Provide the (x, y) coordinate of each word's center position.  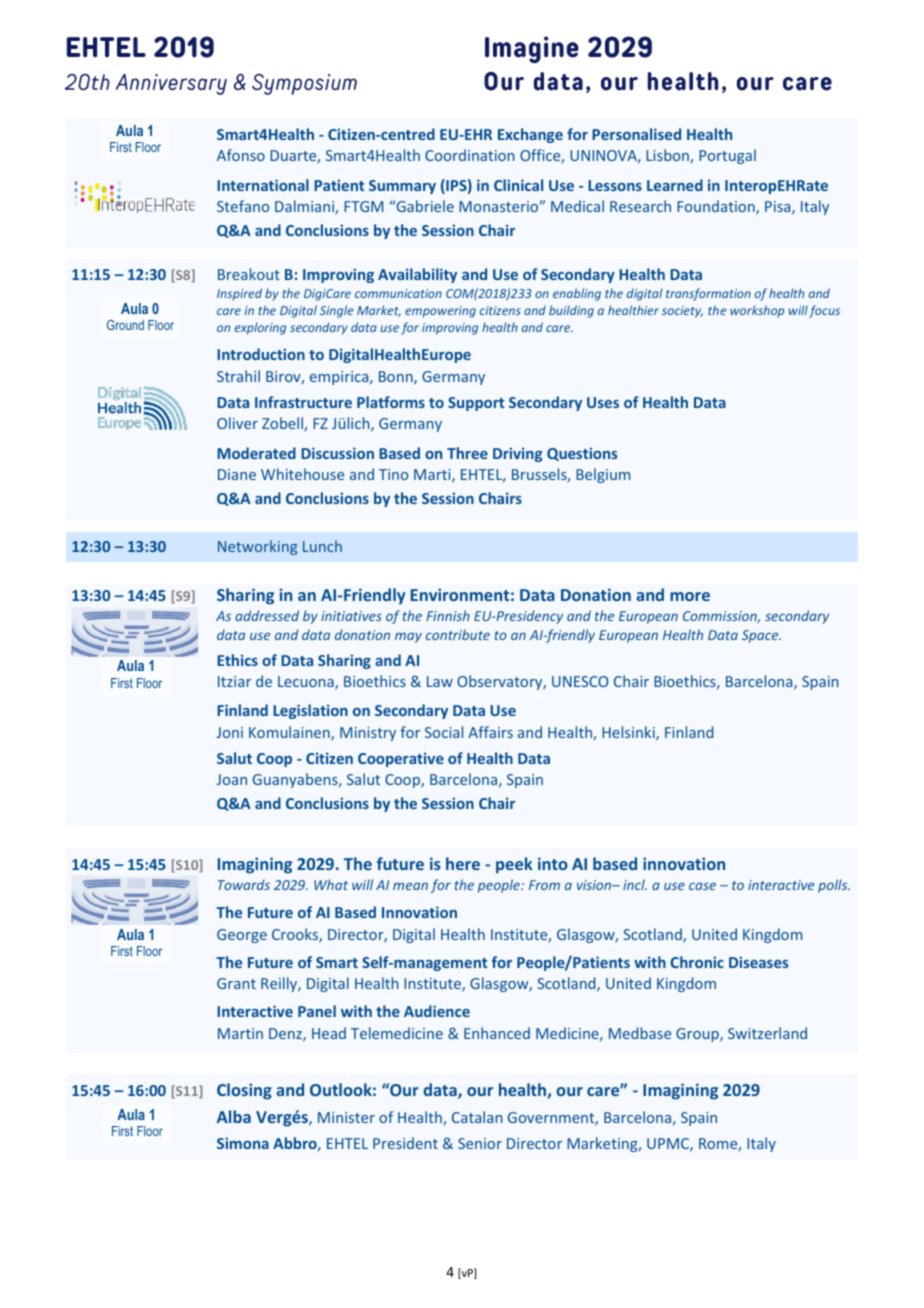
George (242, 936)
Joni (229, 732)
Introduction (261, 354)
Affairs (490, 732)
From (544, 885)
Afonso (241, 155)
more (690, 596)
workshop (757, 311)
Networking (257, 547)
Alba (234, 1116)
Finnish (448, 615)
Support (476, 404)
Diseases (758, 962)
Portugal (727, 156)
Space (761, 636)
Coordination (469, 155)
